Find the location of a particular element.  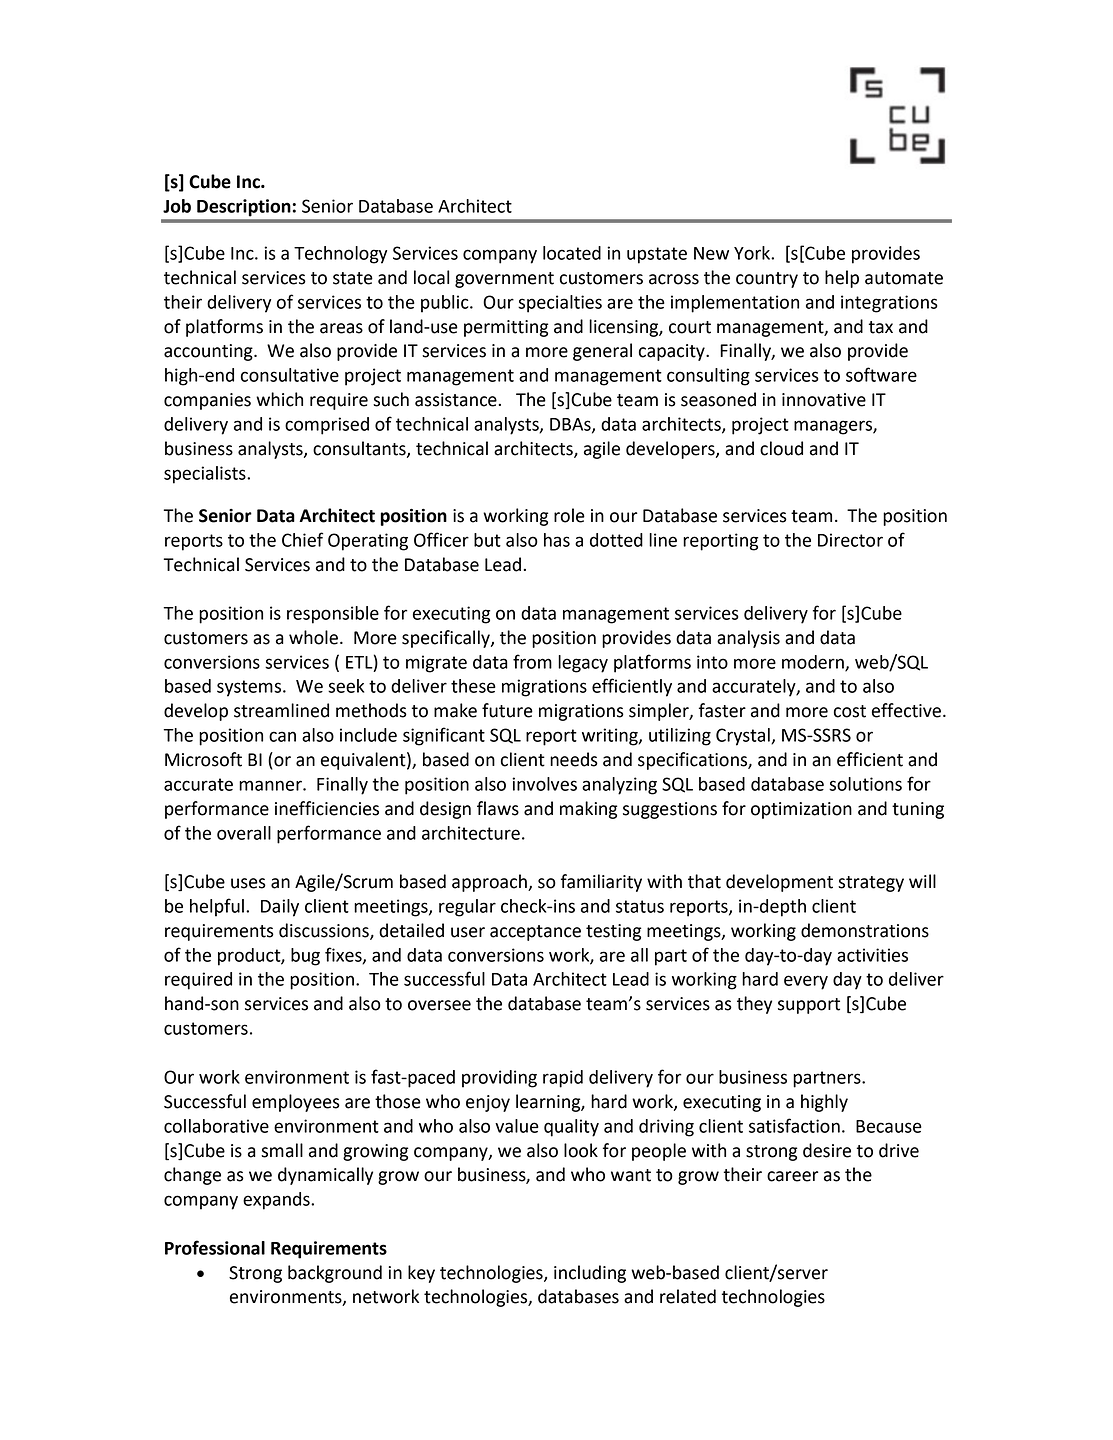

specialists is located at coordinates (206, 475).
